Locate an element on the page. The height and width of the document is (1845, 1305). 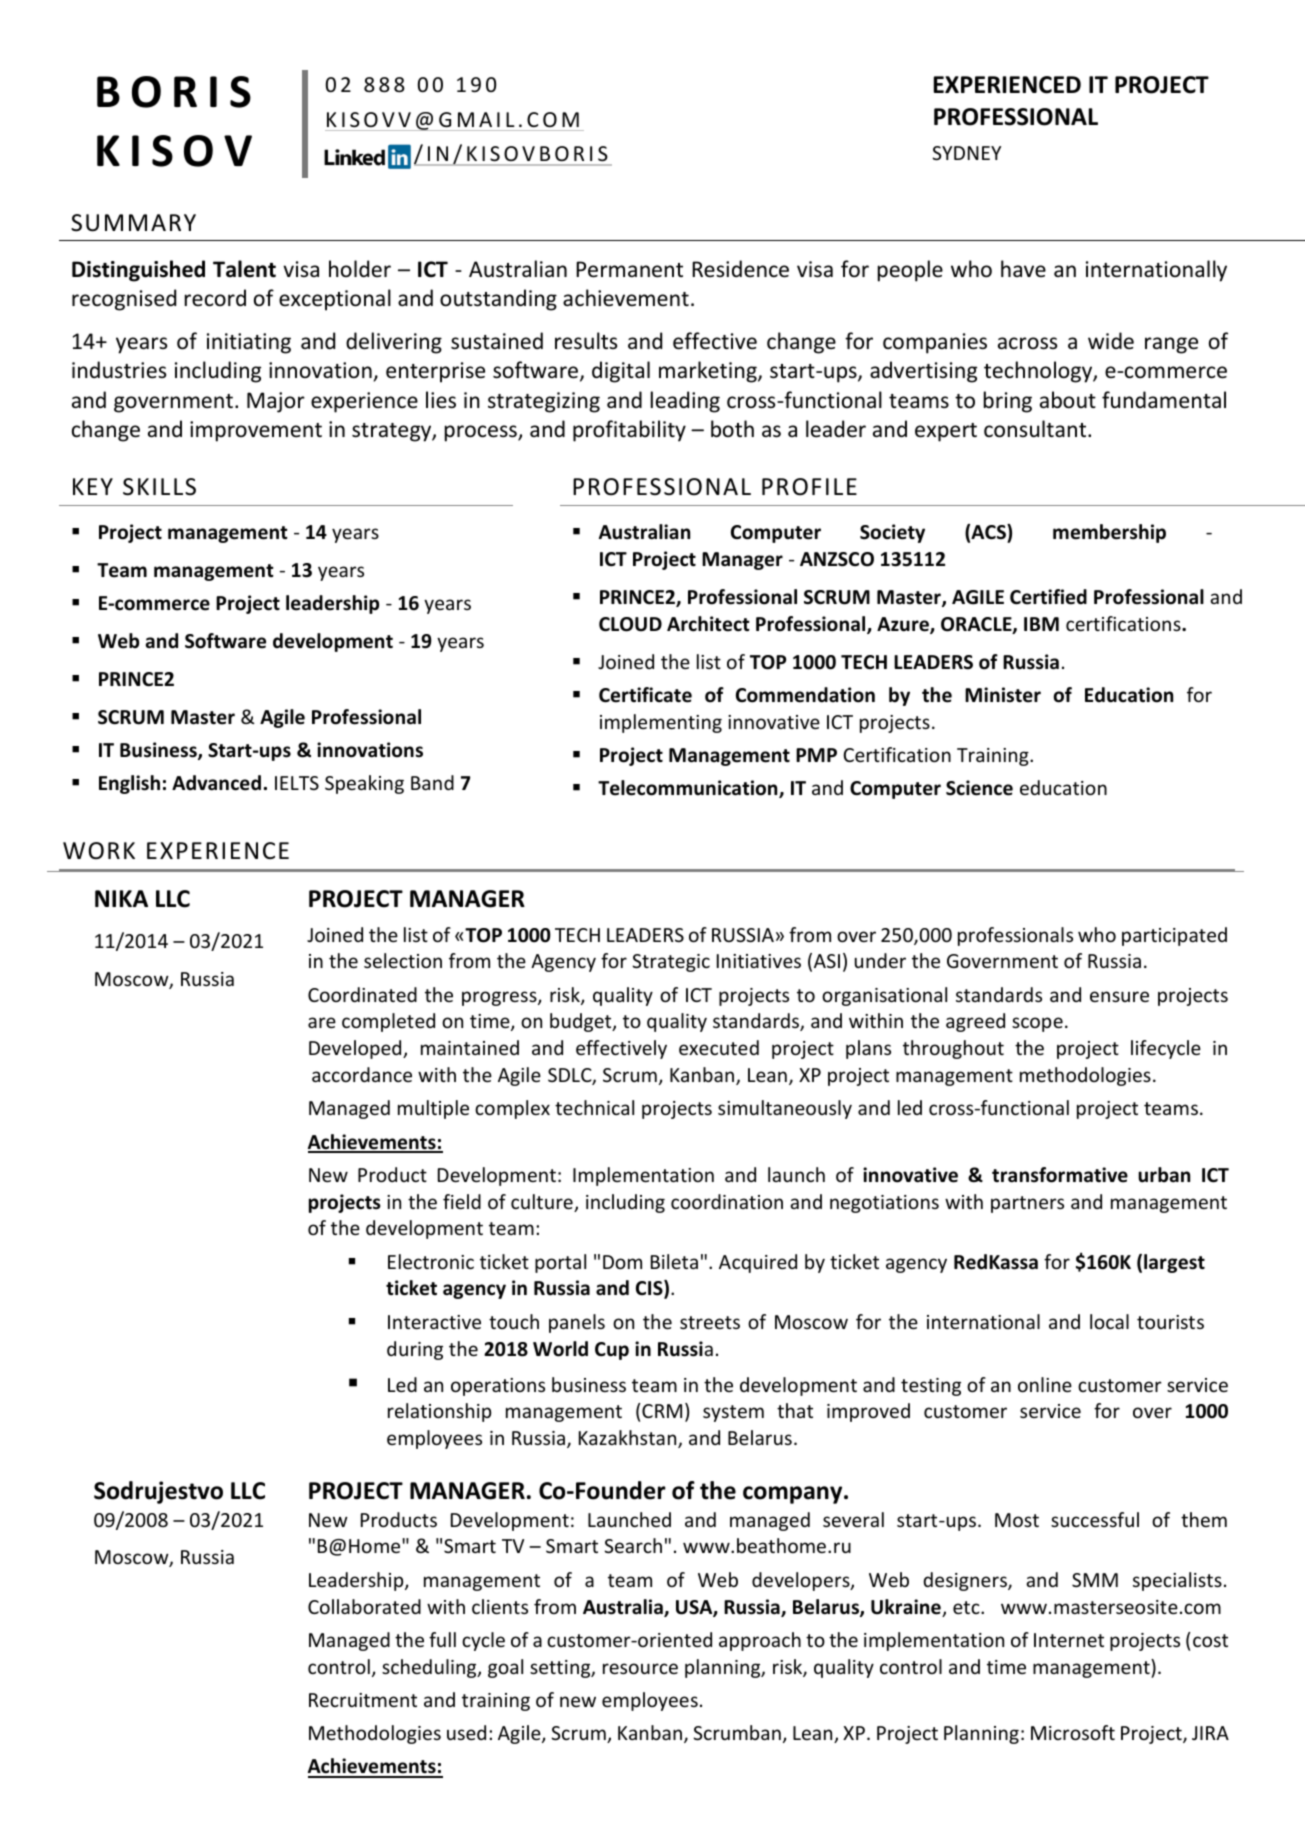
Talent is located at coordinates (244, 269).
